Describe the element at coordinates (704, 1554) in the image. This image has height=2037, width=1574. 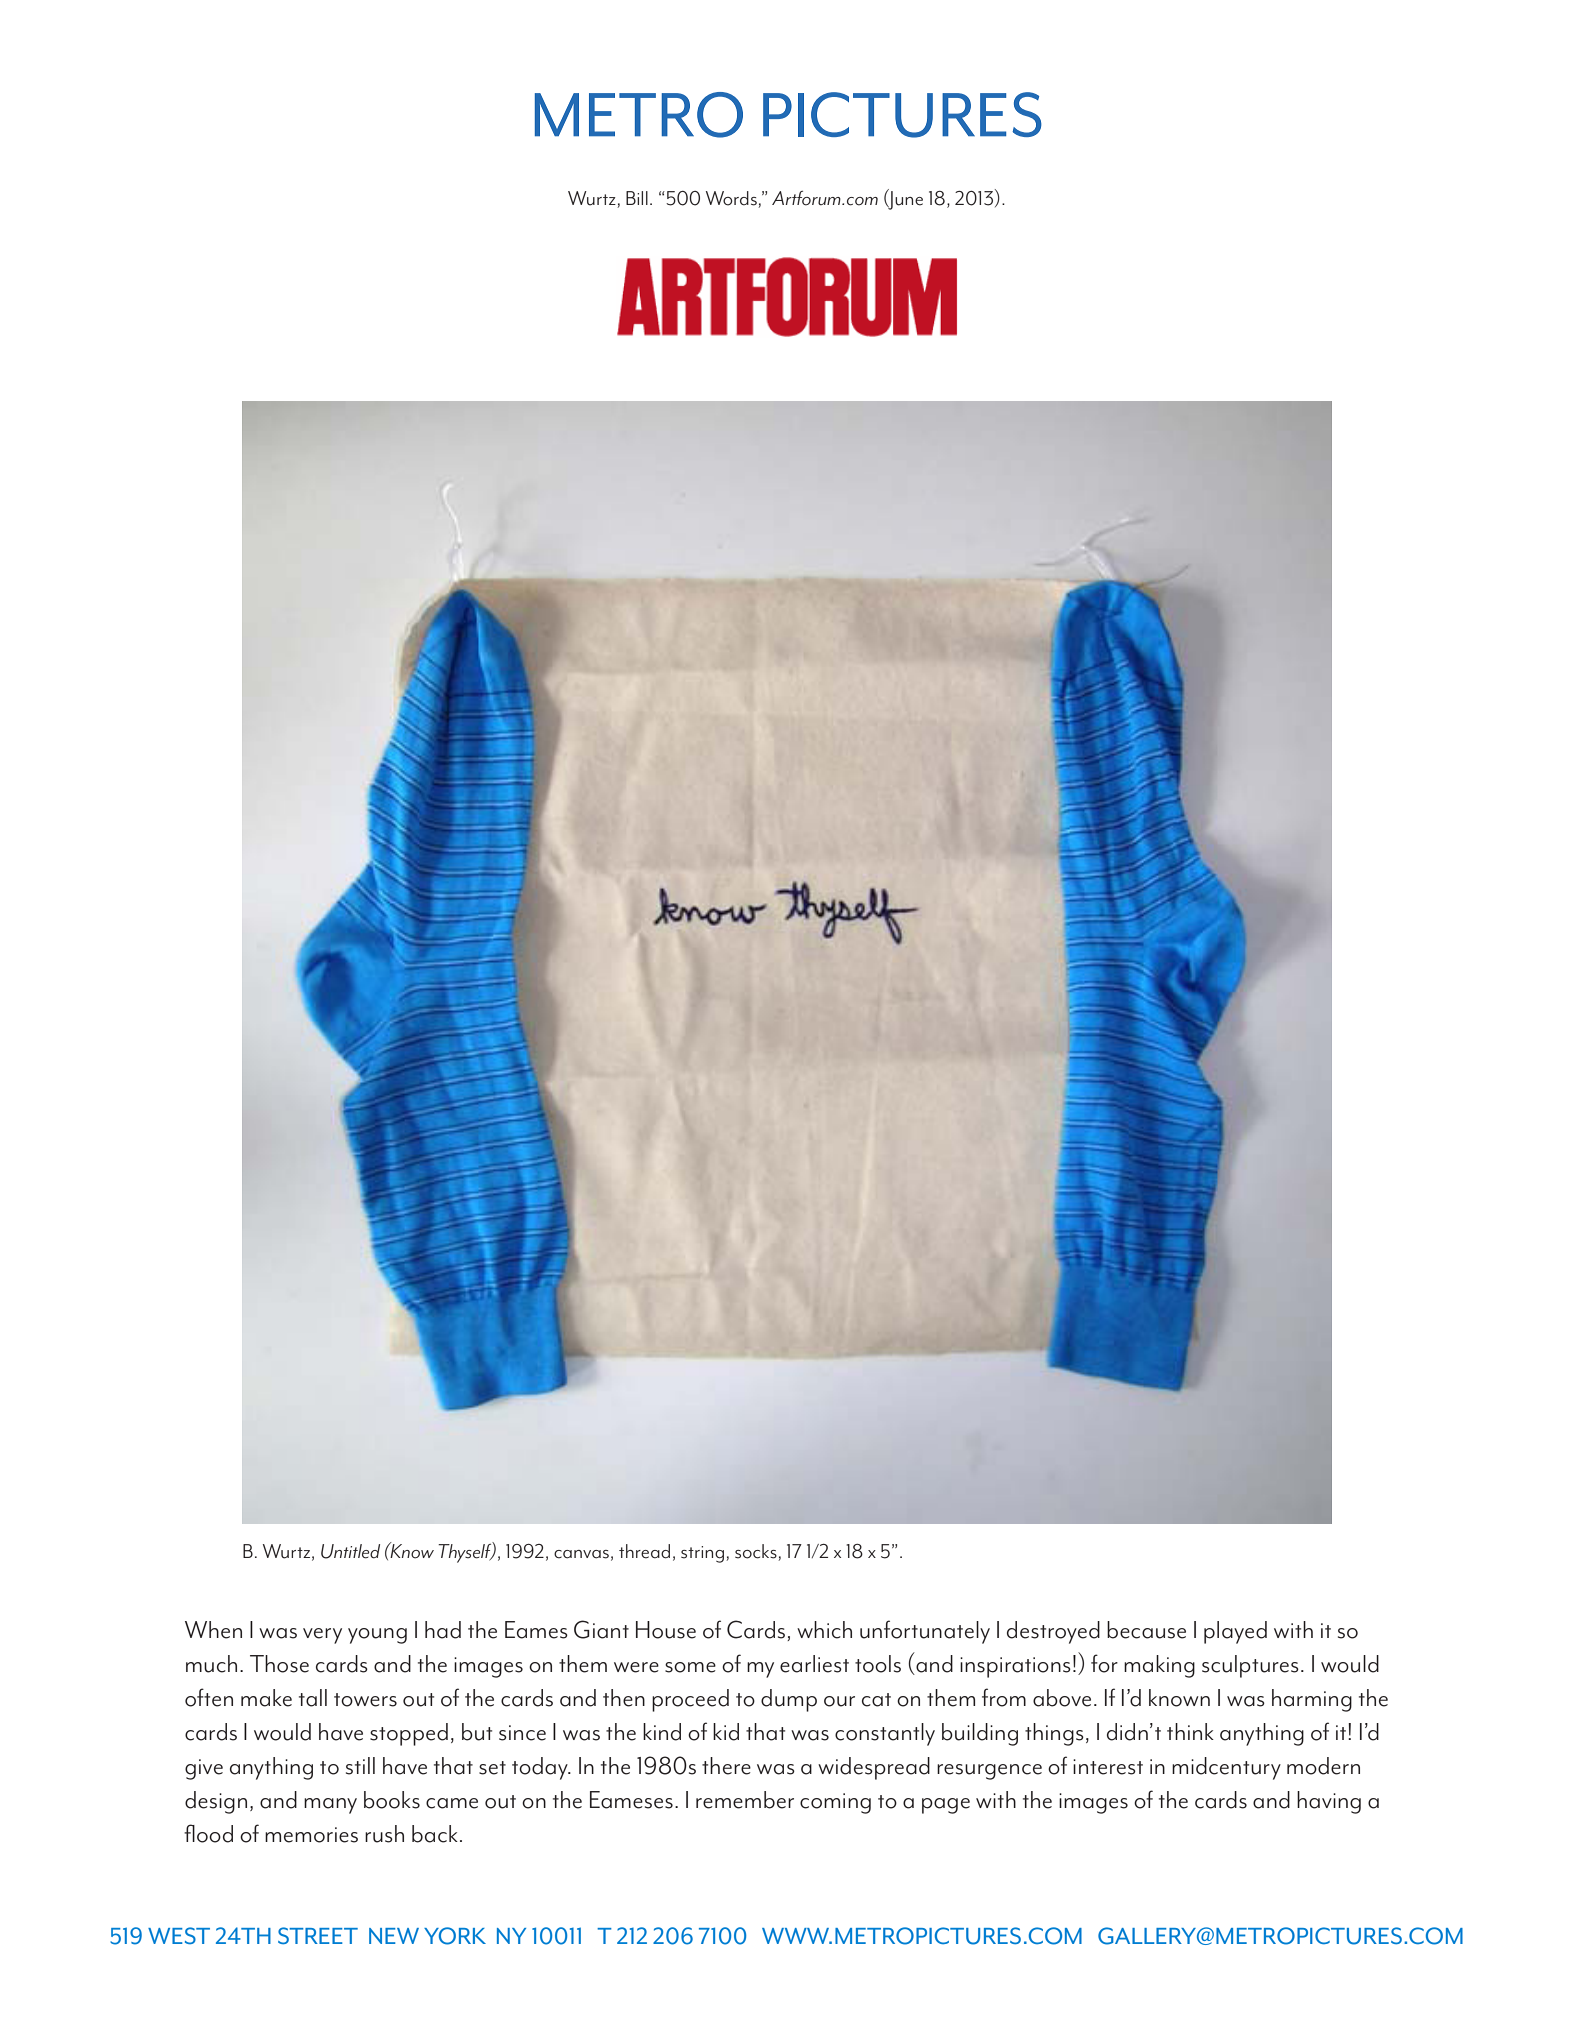
I see `string` at that location.
